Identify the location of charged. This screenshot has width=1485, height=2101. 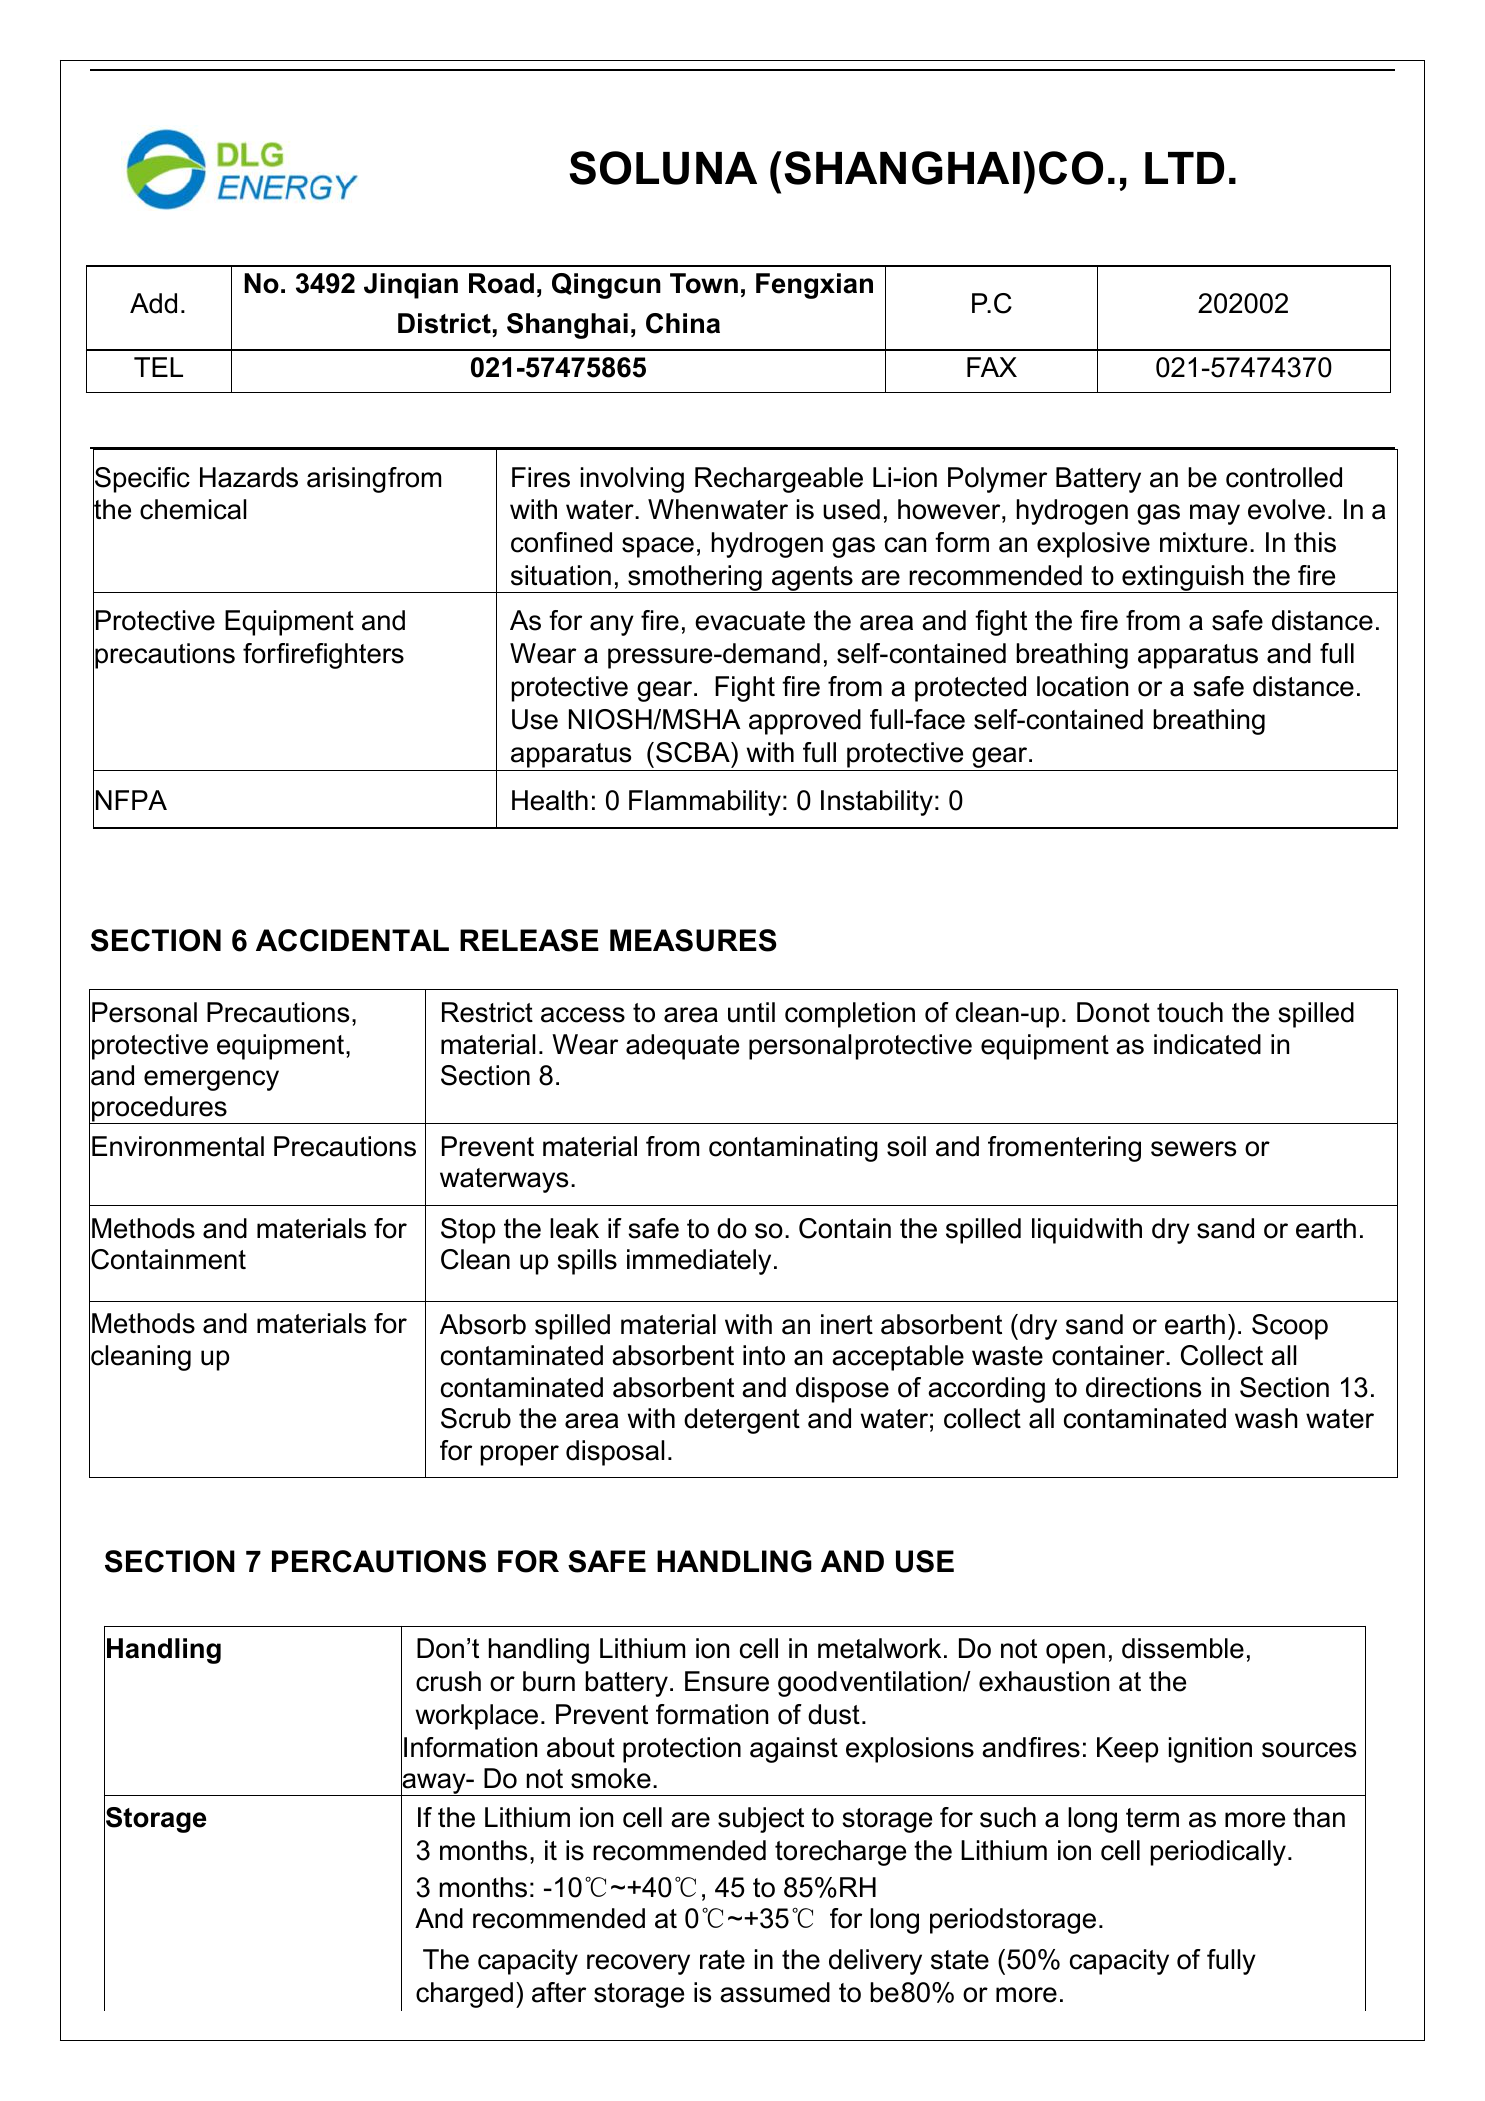
(464, 1995).
